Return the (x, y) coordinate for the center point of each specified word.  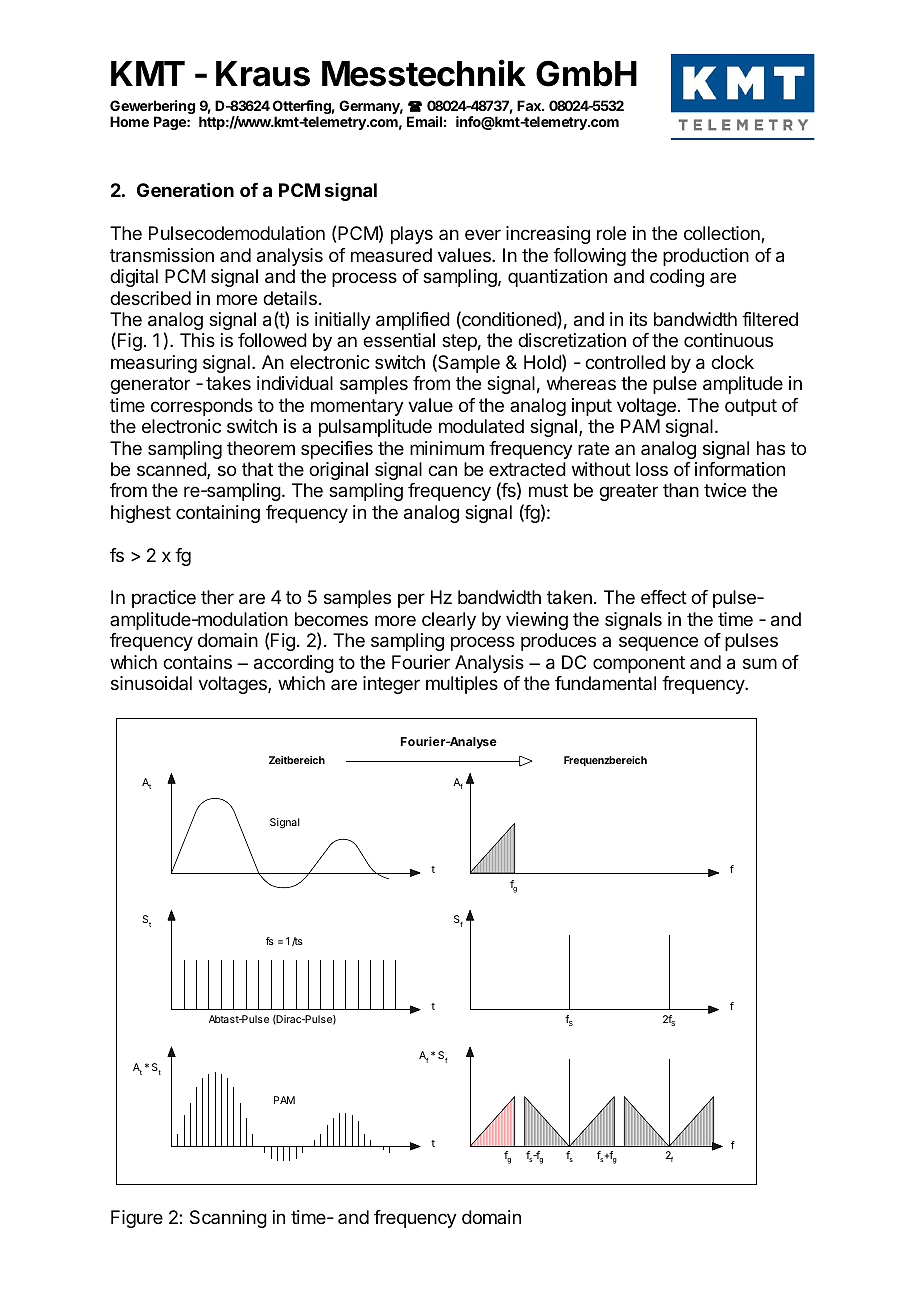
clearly (449, 621)
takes (228, 383)
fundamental (605, 683)
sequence (658, 643)
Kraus (263, 74)
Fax (530, 105)
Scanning (228, 1219)
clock (732, 362)
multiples (462, 685)
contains (197, 662)
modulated (481, 426)
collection (723, 234)
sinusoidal (151, 683)
